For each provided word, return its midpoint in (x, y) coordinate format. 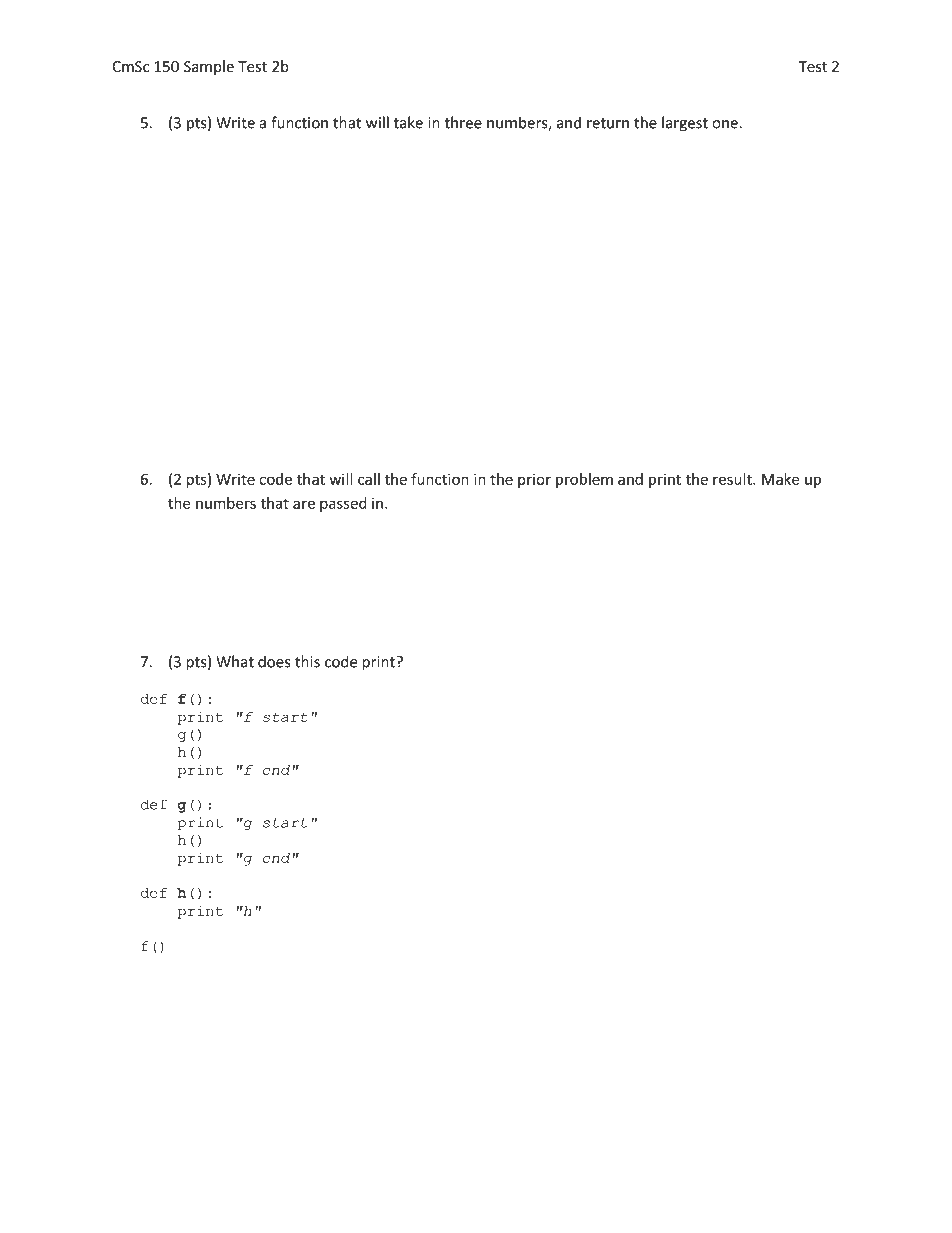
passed (343, 504)
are (304, 504)
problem (584, 480)
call (369, 479)
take (408, 122)
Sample (209, 67)
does (274, 661)
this (307, 661)
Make (780, 479)
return (608, 123)
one (726, 124)
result (733, 479)
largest (685, 124)
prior (534, 481)
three (463, 122)
